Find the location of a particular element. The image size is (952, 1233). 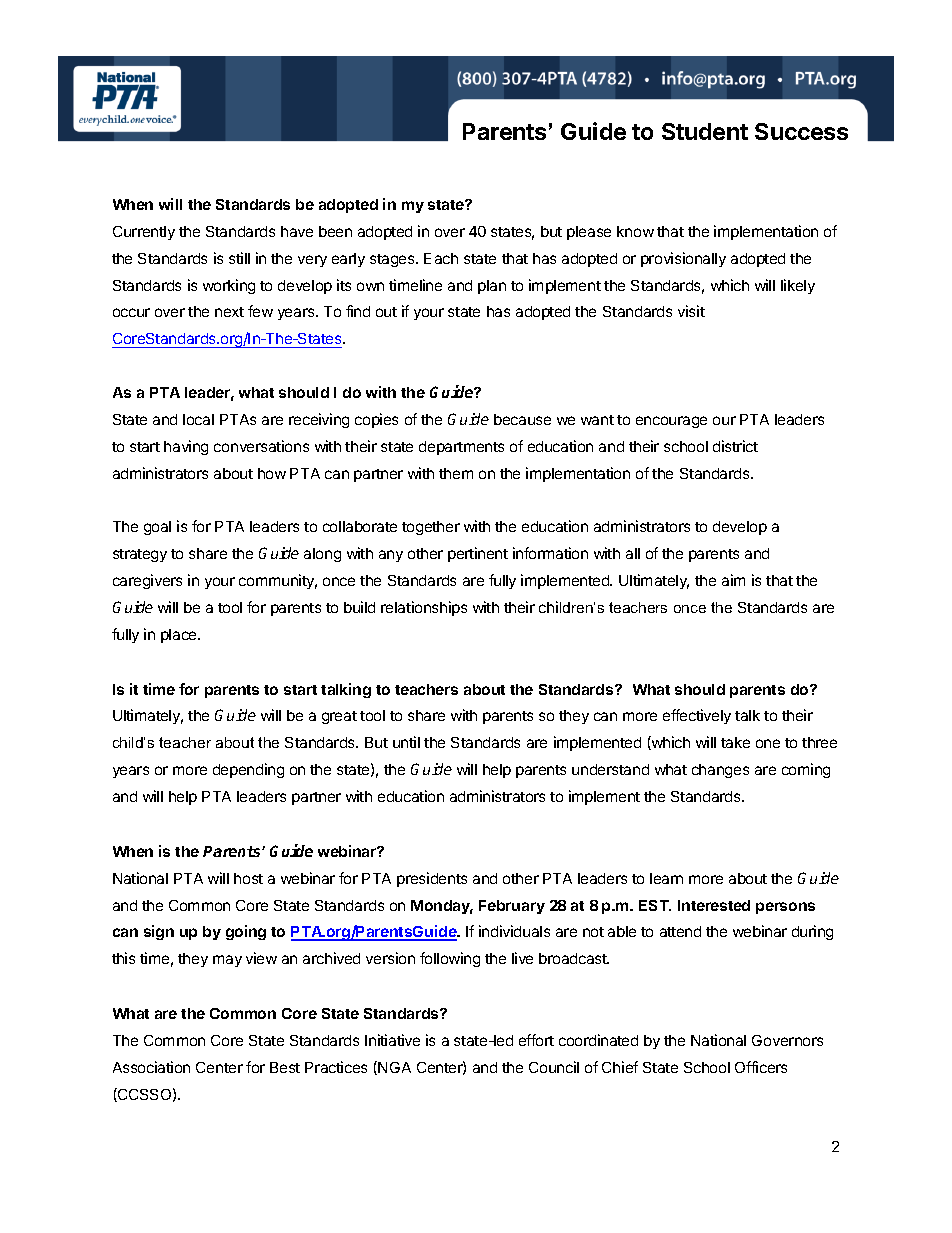

take is located at coordinates (735, 742).
